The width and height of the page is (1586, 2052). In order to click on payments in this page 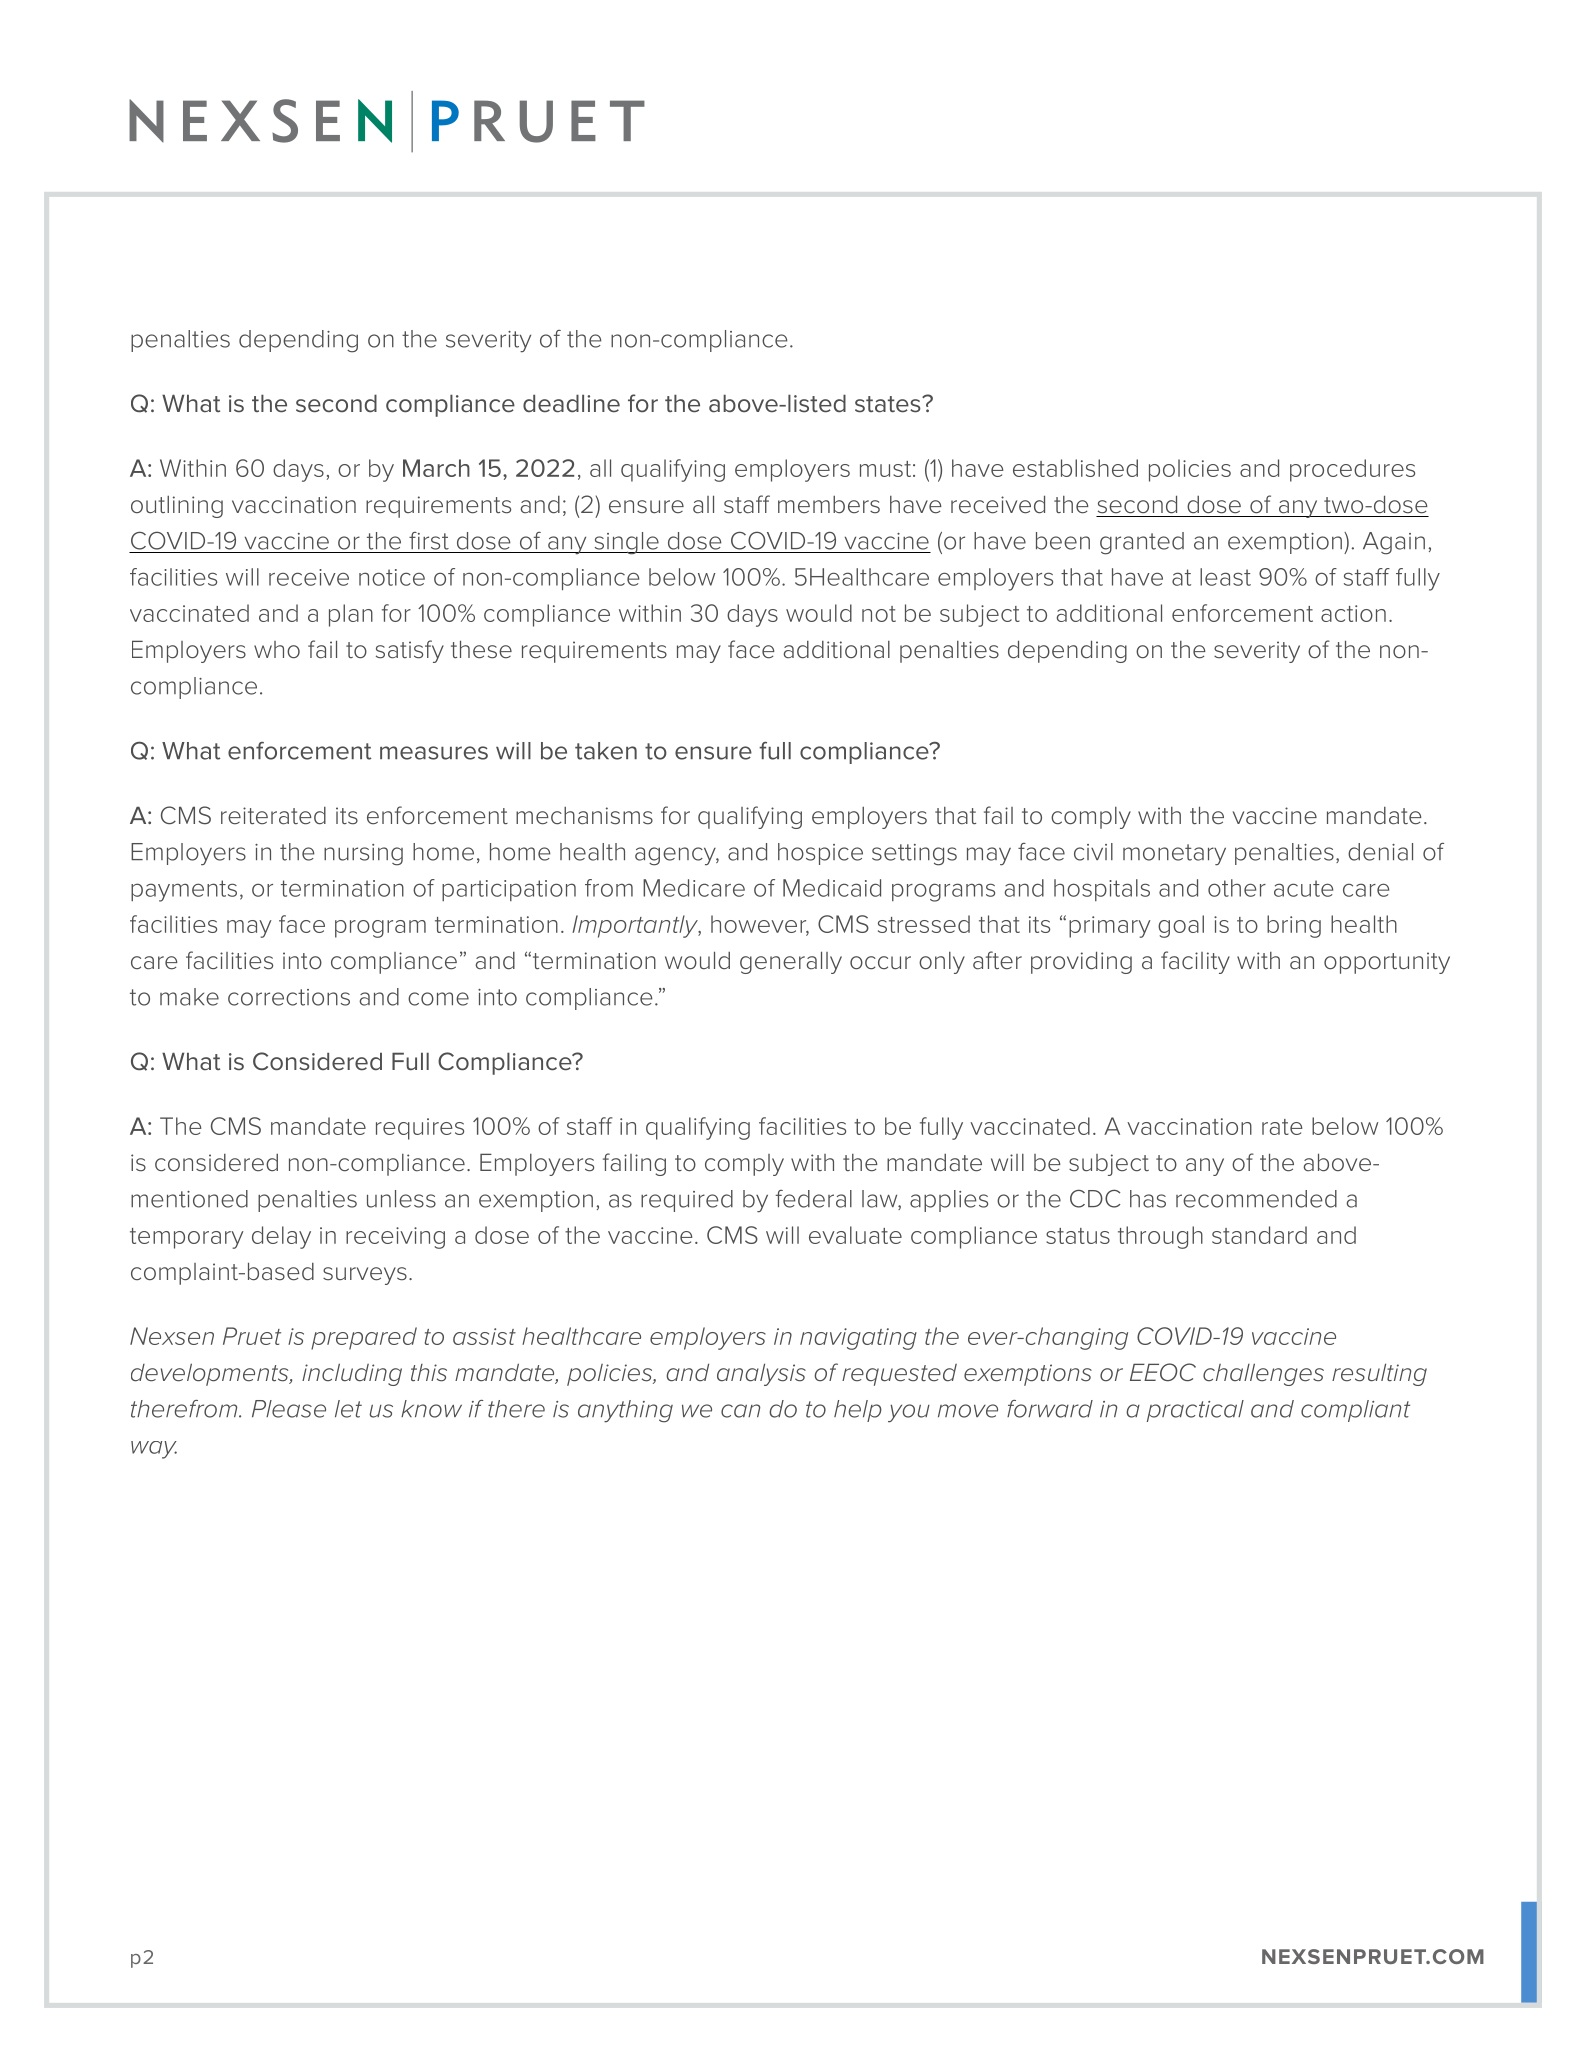, I will do `click(184, 891)`.
